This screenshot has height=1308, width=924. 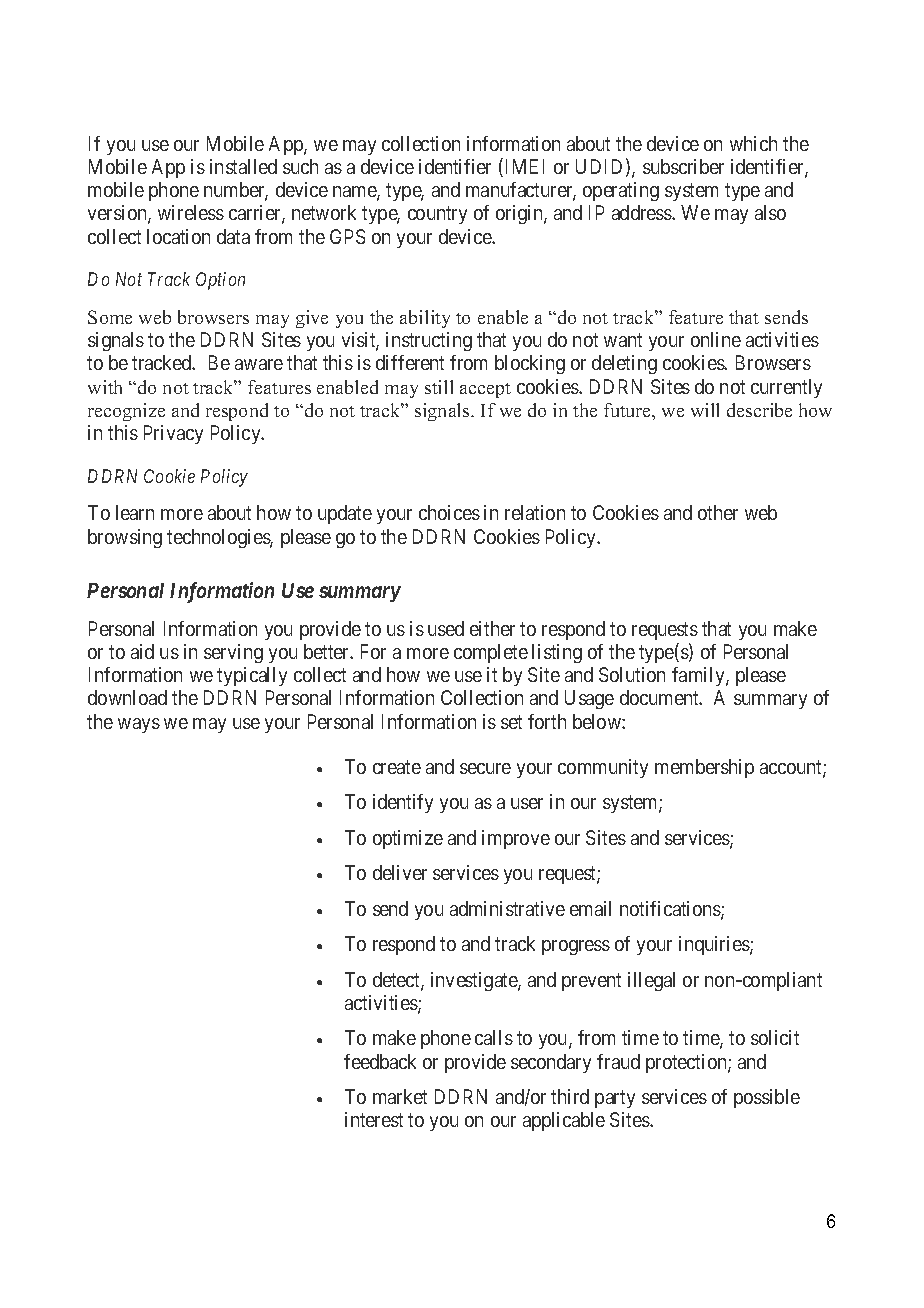 What do you see at coordinates (125, 538) in the screenshot?
I see `browsing` at bounding box center [125, 538].
